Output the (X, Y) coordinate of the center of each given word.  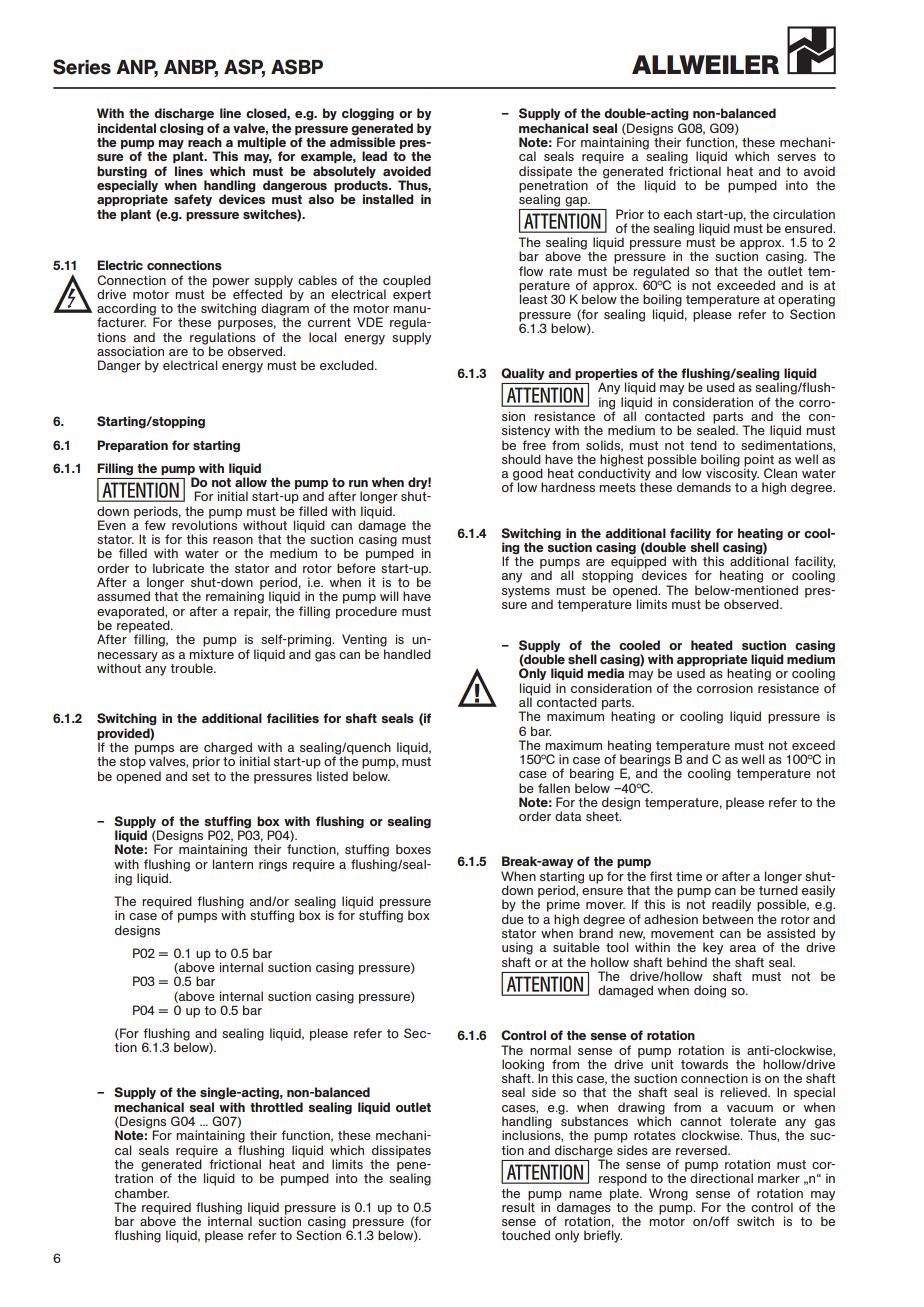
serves (796, 157)
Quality (522, 374)
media (605, 673)
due (513, 919)
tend (703, 445)
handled (407, 654)
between (728, 919)
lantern (233, 864)
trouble (192, 668)
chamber (142, 1193)
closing (182, 129)
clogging (368, 114)
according (127, 310)
